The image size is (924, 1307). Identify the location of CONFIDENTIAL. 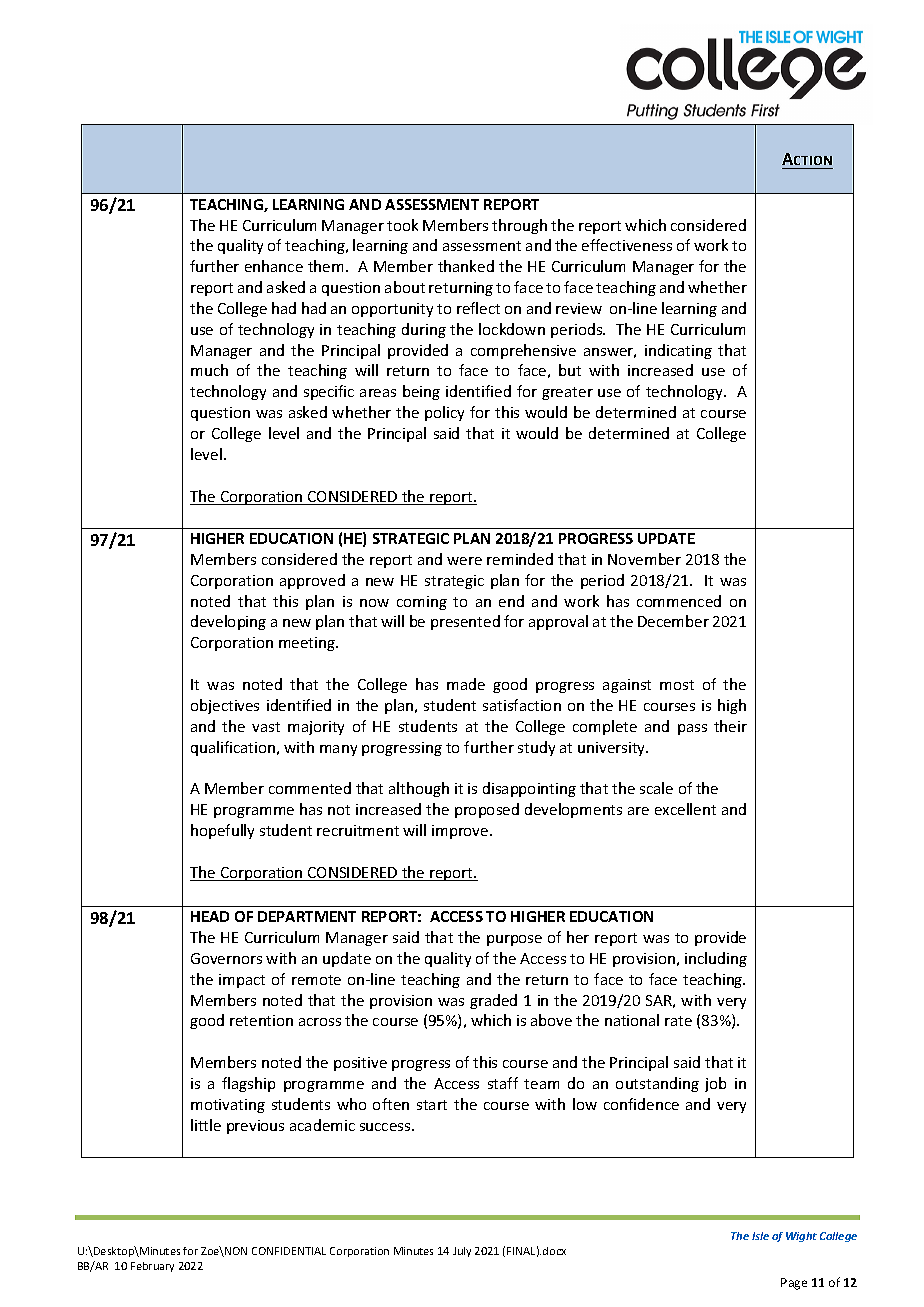
(289, 1251).
